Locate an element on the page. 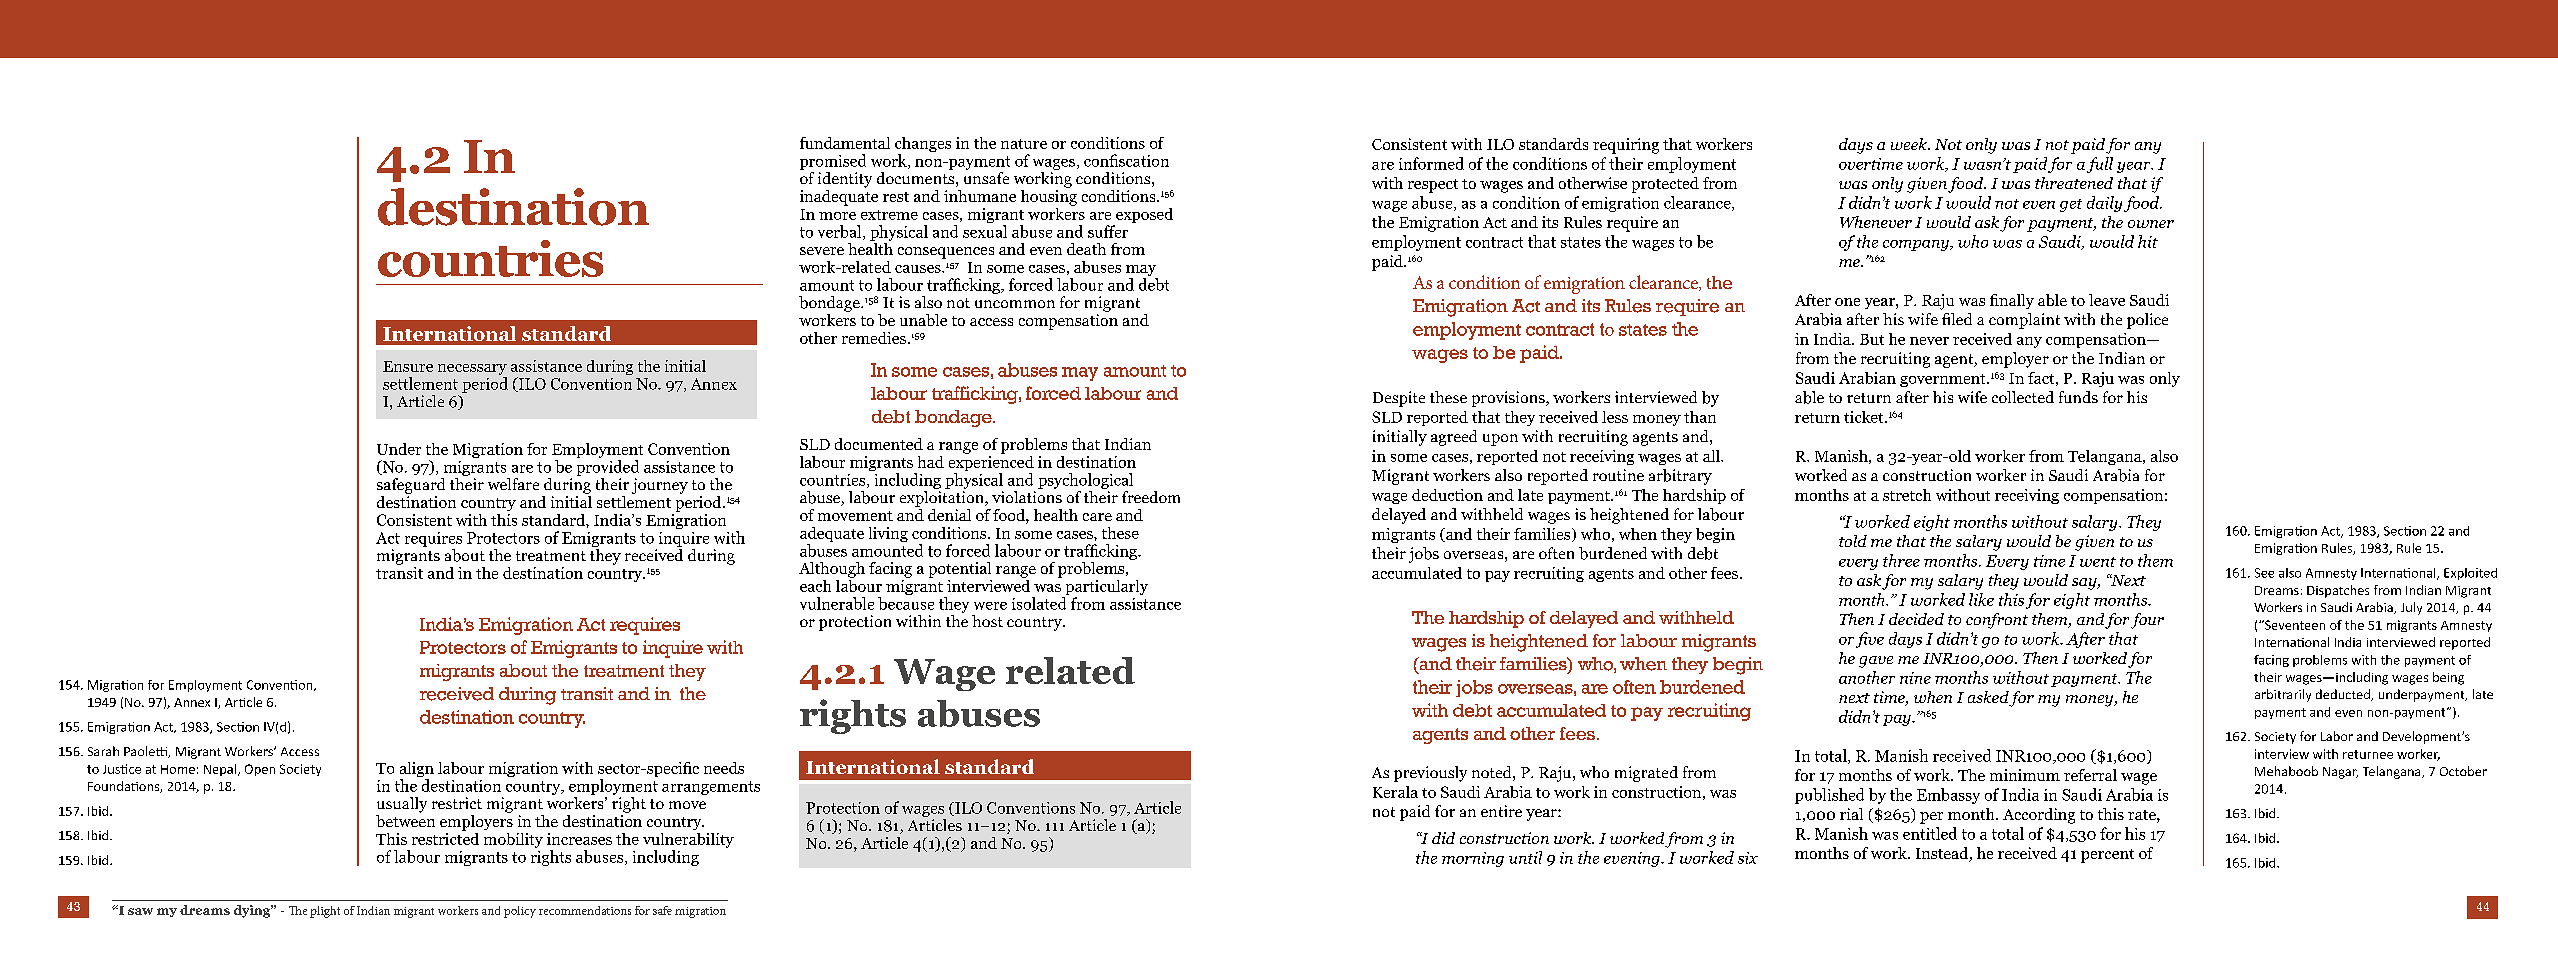 The height and width of the image is (959, 2558). police is located at coordinates (2147, 321).
